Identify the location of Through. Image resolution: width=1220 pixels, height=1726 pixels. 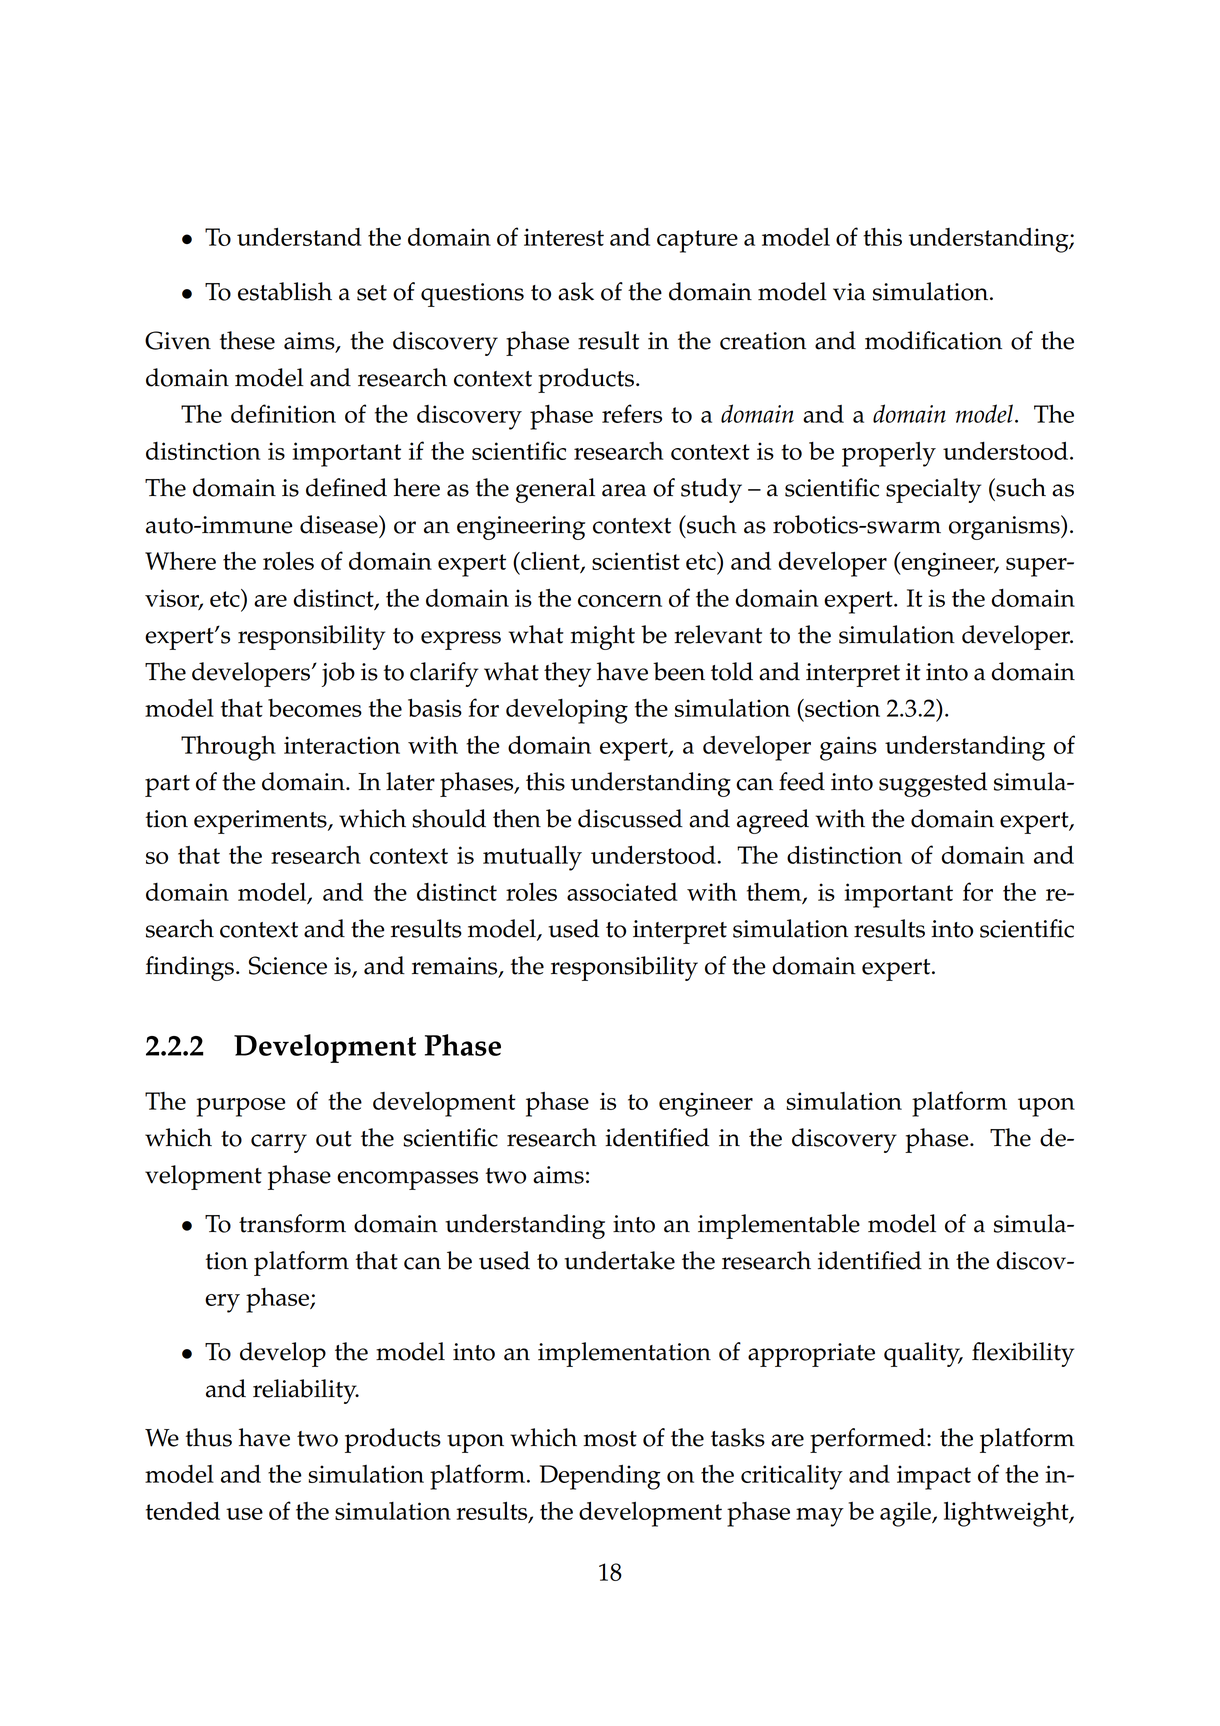
(228, 748).
